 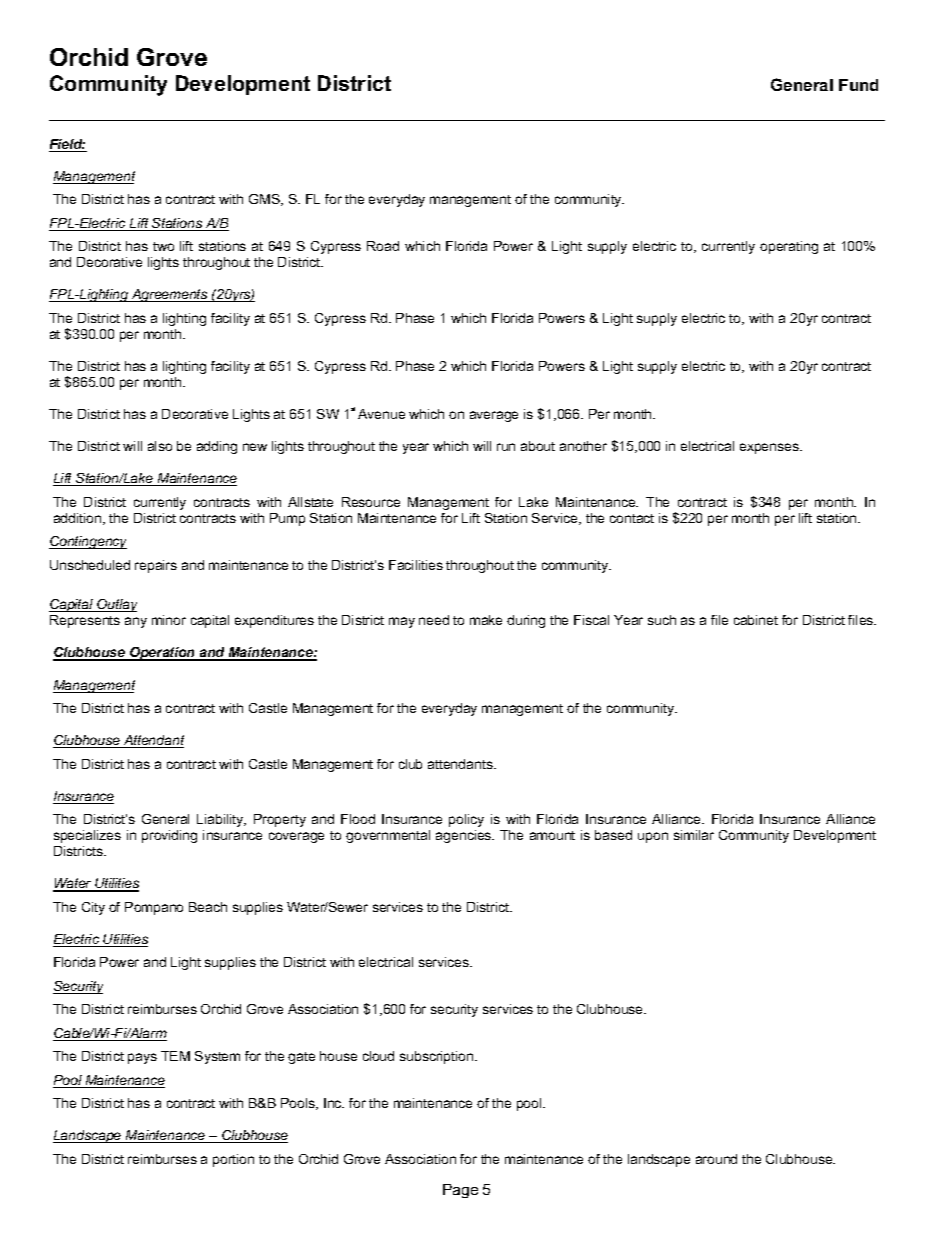 What do you see at coordinates (438, 1057) in the document?
I see `subscription` at bounding box center [438, 1057].
